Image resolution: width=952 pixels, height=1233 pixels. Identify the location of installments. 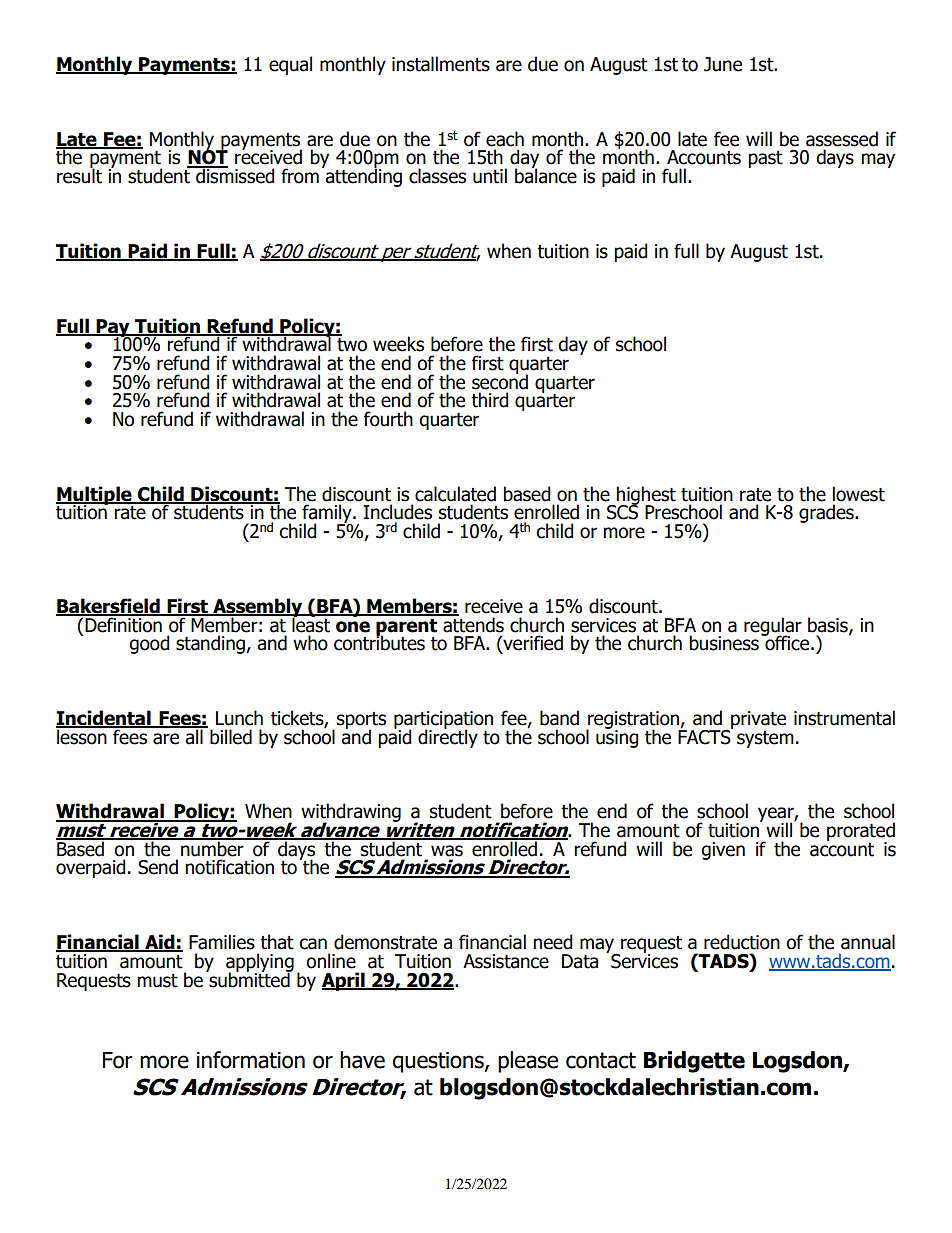
(441, 64).
